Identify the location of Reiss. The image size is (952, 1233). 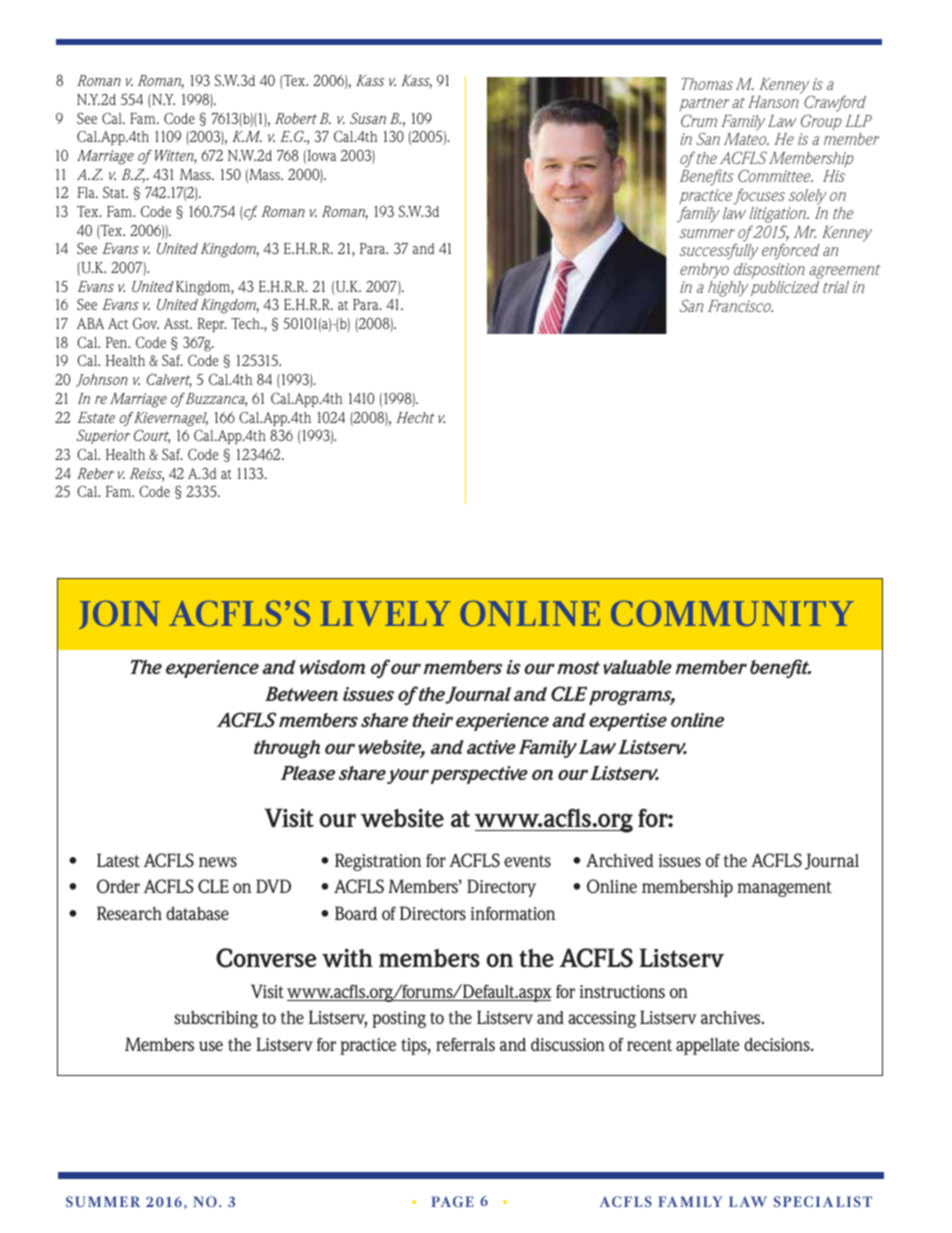
(147, 475).
